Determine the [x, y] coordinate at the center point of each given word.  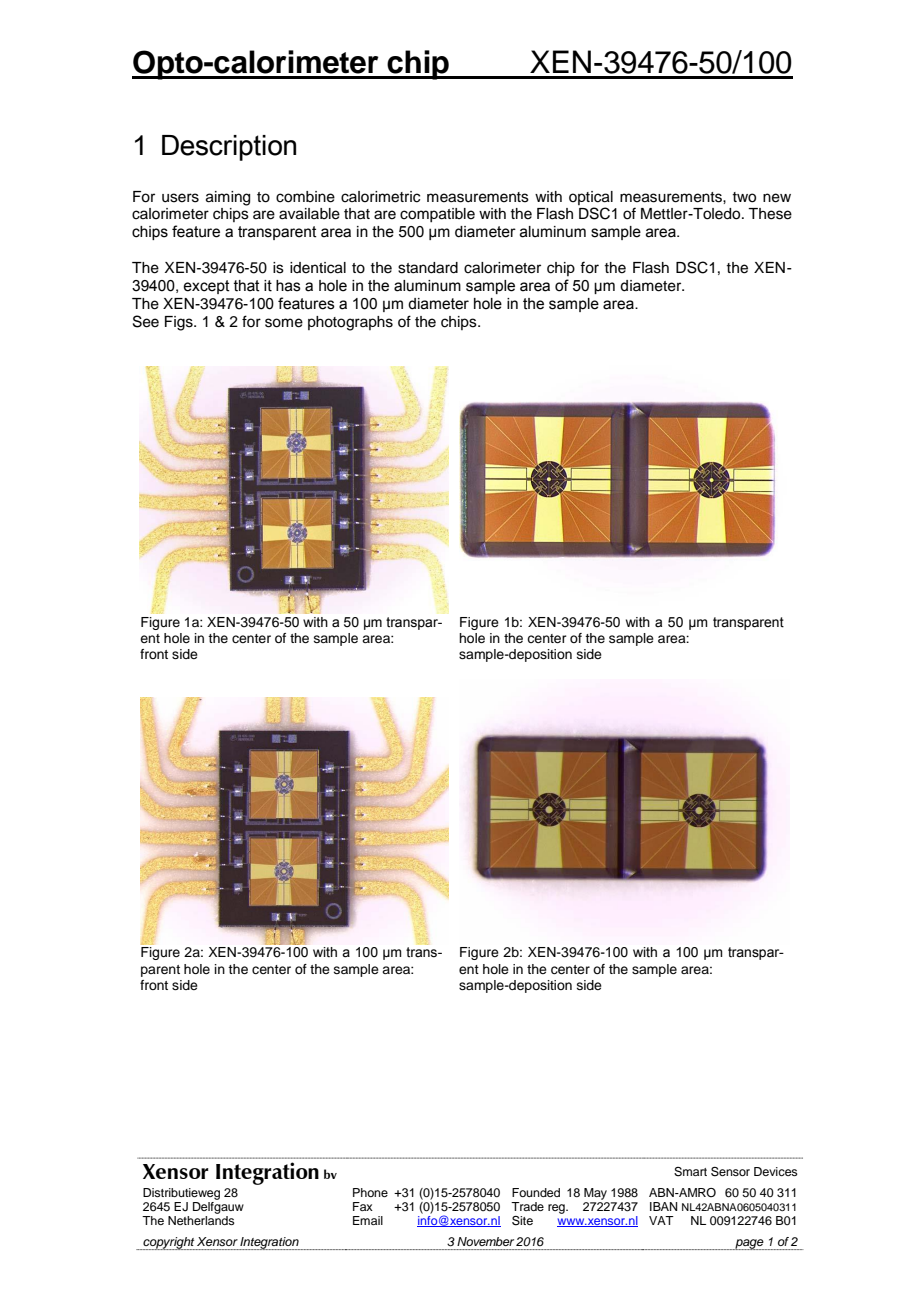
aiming [228, 198]
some [284, 323]
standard [428, 268]
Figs [180, 323]
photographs [350, 323]
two [744, 197]
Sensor [730, 1172]
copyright [168, 1243]
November [485, 1241]
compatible [437, 215]
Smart [690, 1172]
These [770, 214]
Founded [536, 1192]
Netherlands [201, 1220]
